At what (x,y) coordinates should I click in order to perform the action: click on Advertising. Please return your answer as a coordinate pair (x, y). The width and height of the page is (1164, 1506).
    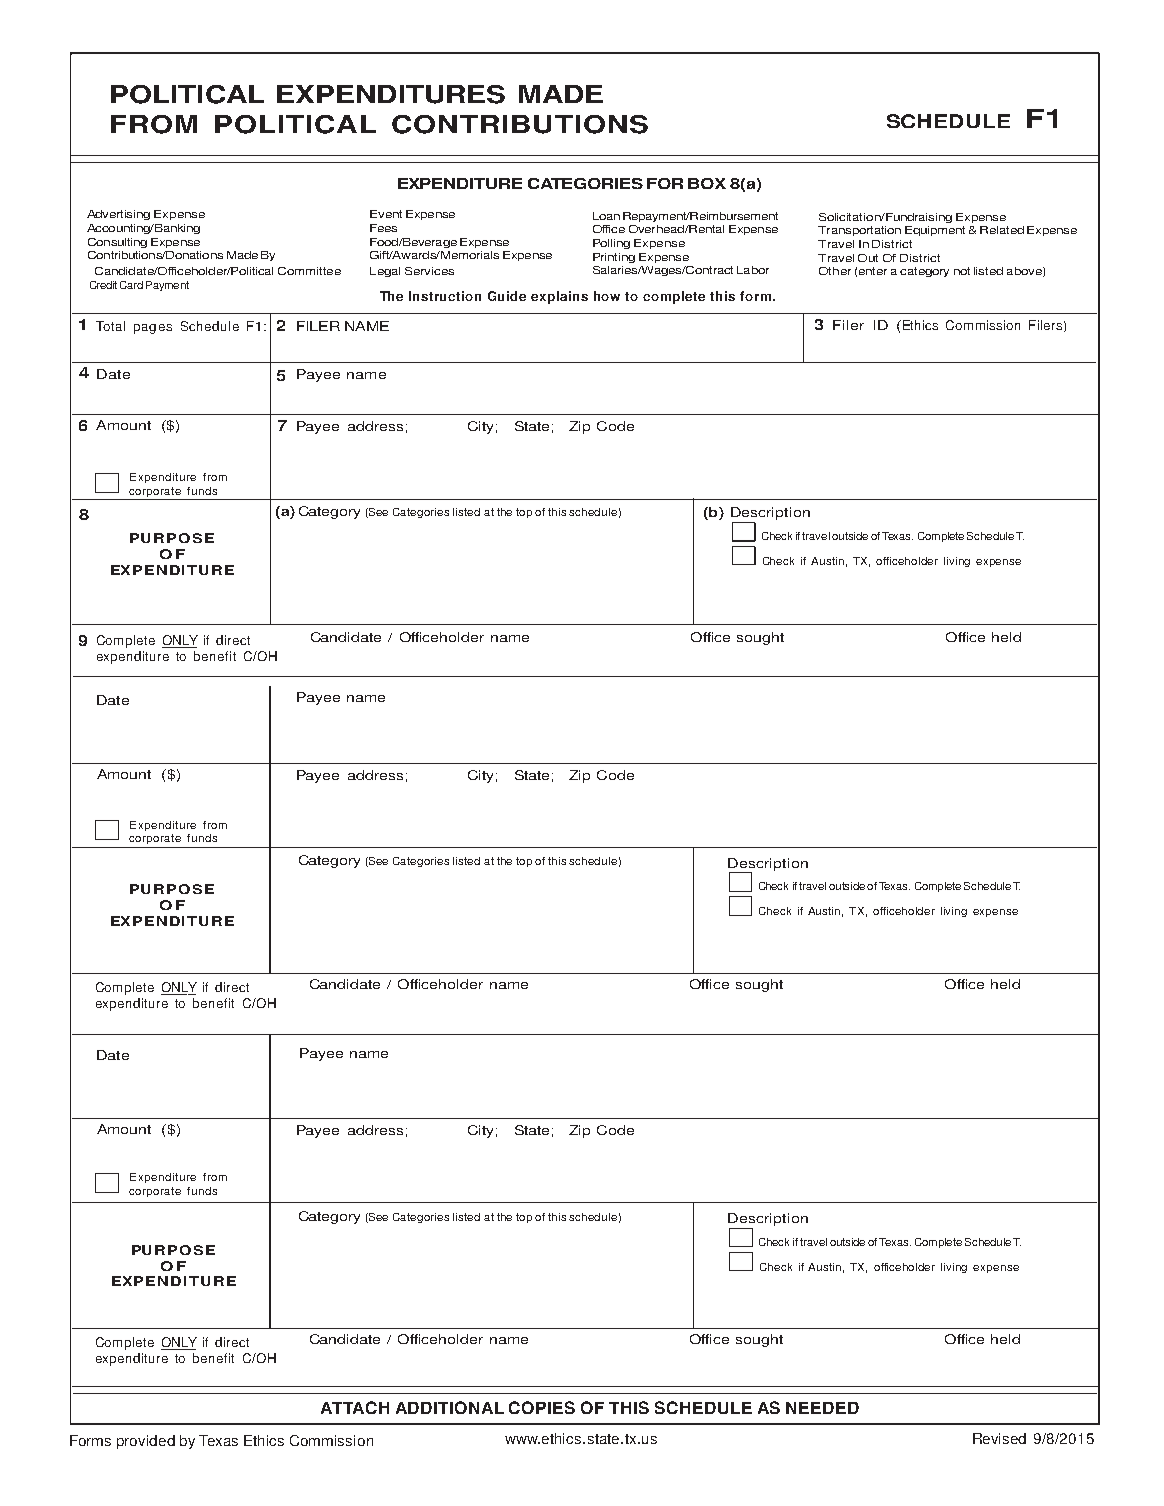
    Looking at the image, I should click on (118, 215).
